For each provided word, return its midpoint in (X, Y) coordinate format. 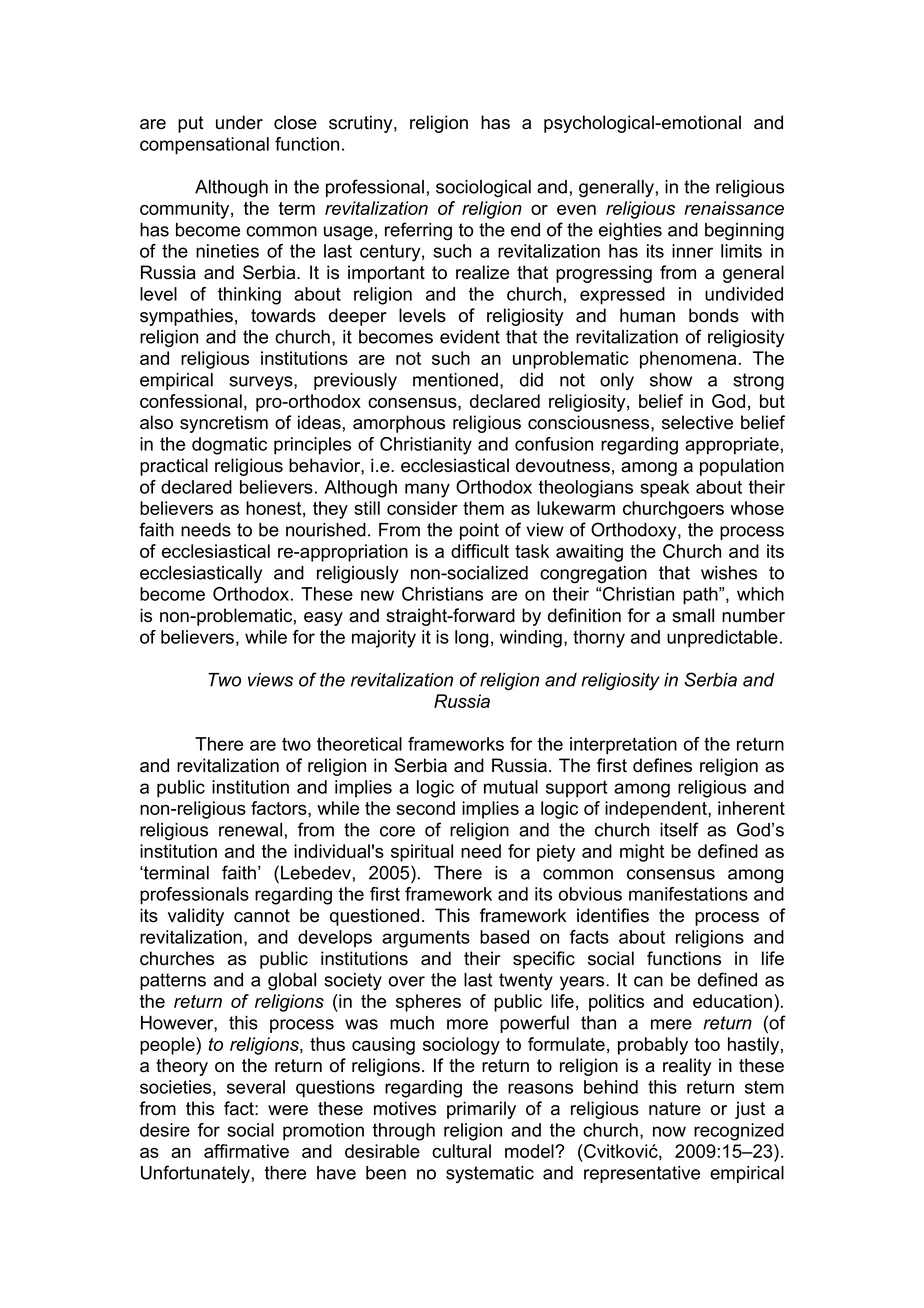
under (239, 122)
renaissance (734, 208)
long (471, 639)
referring (418, 231)
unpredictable (722, 639)
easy (323, 619)
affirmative (246, 1151)
